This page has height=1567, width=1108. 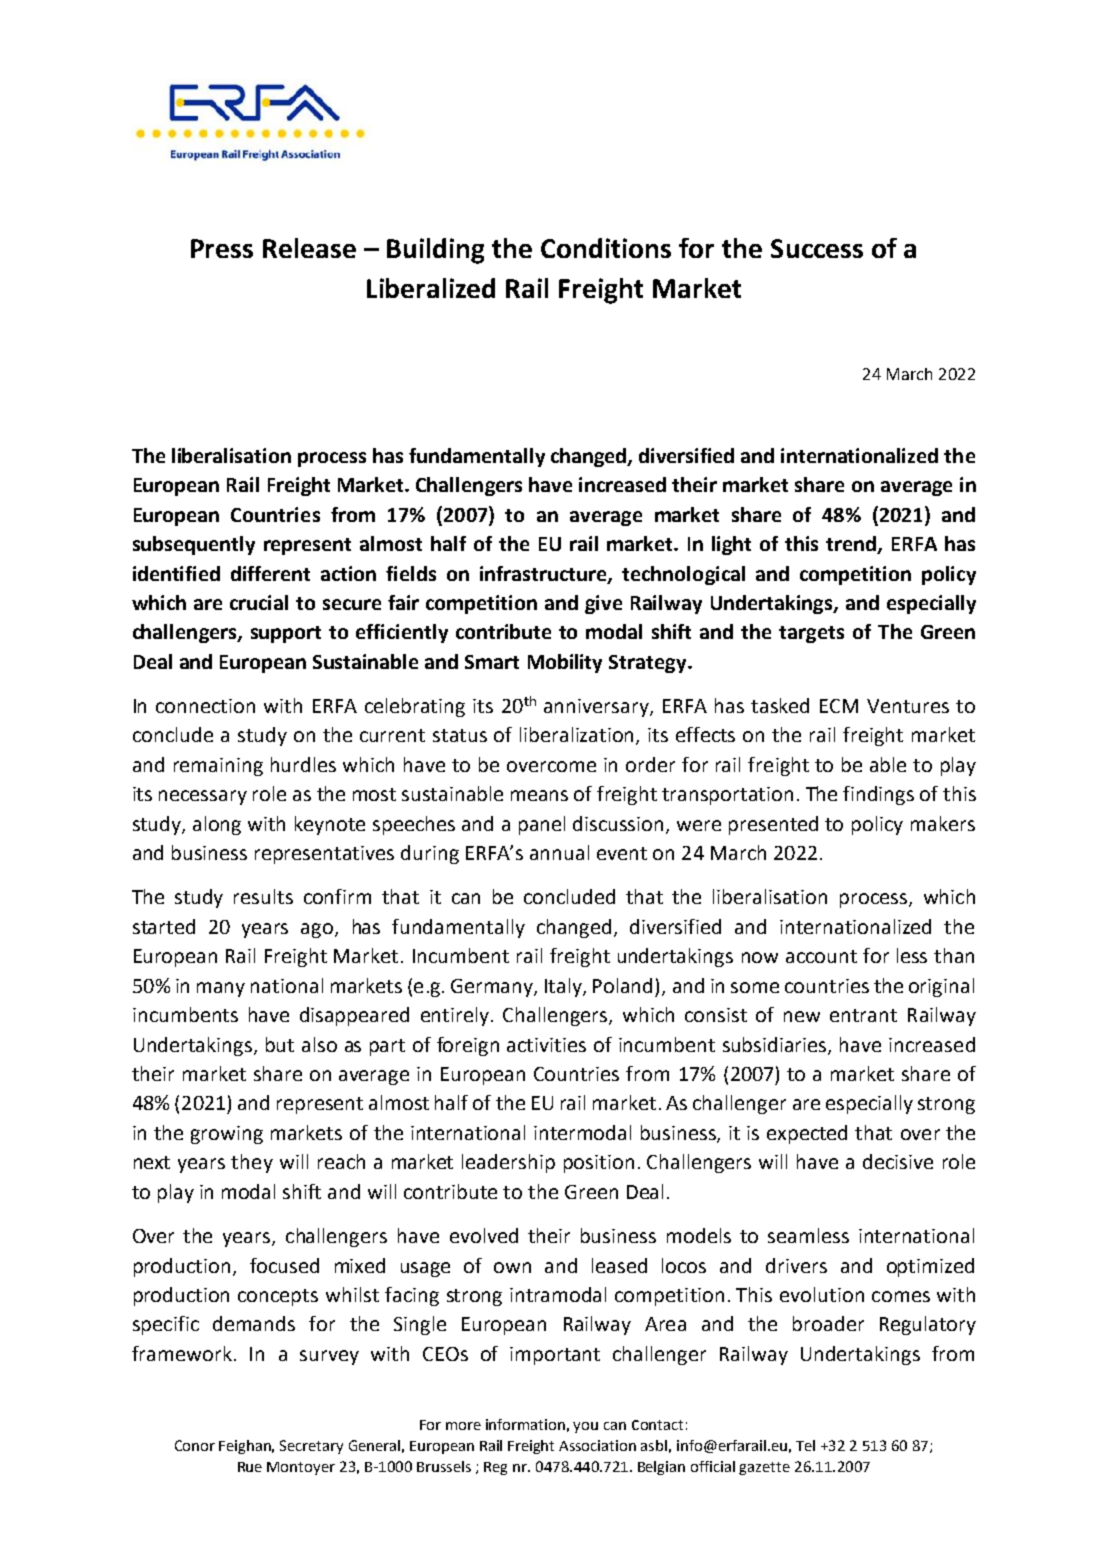 What do you see at coordinates (544, 574) in the page?
I see `infrastructure` at bounding box center [544, 574].
